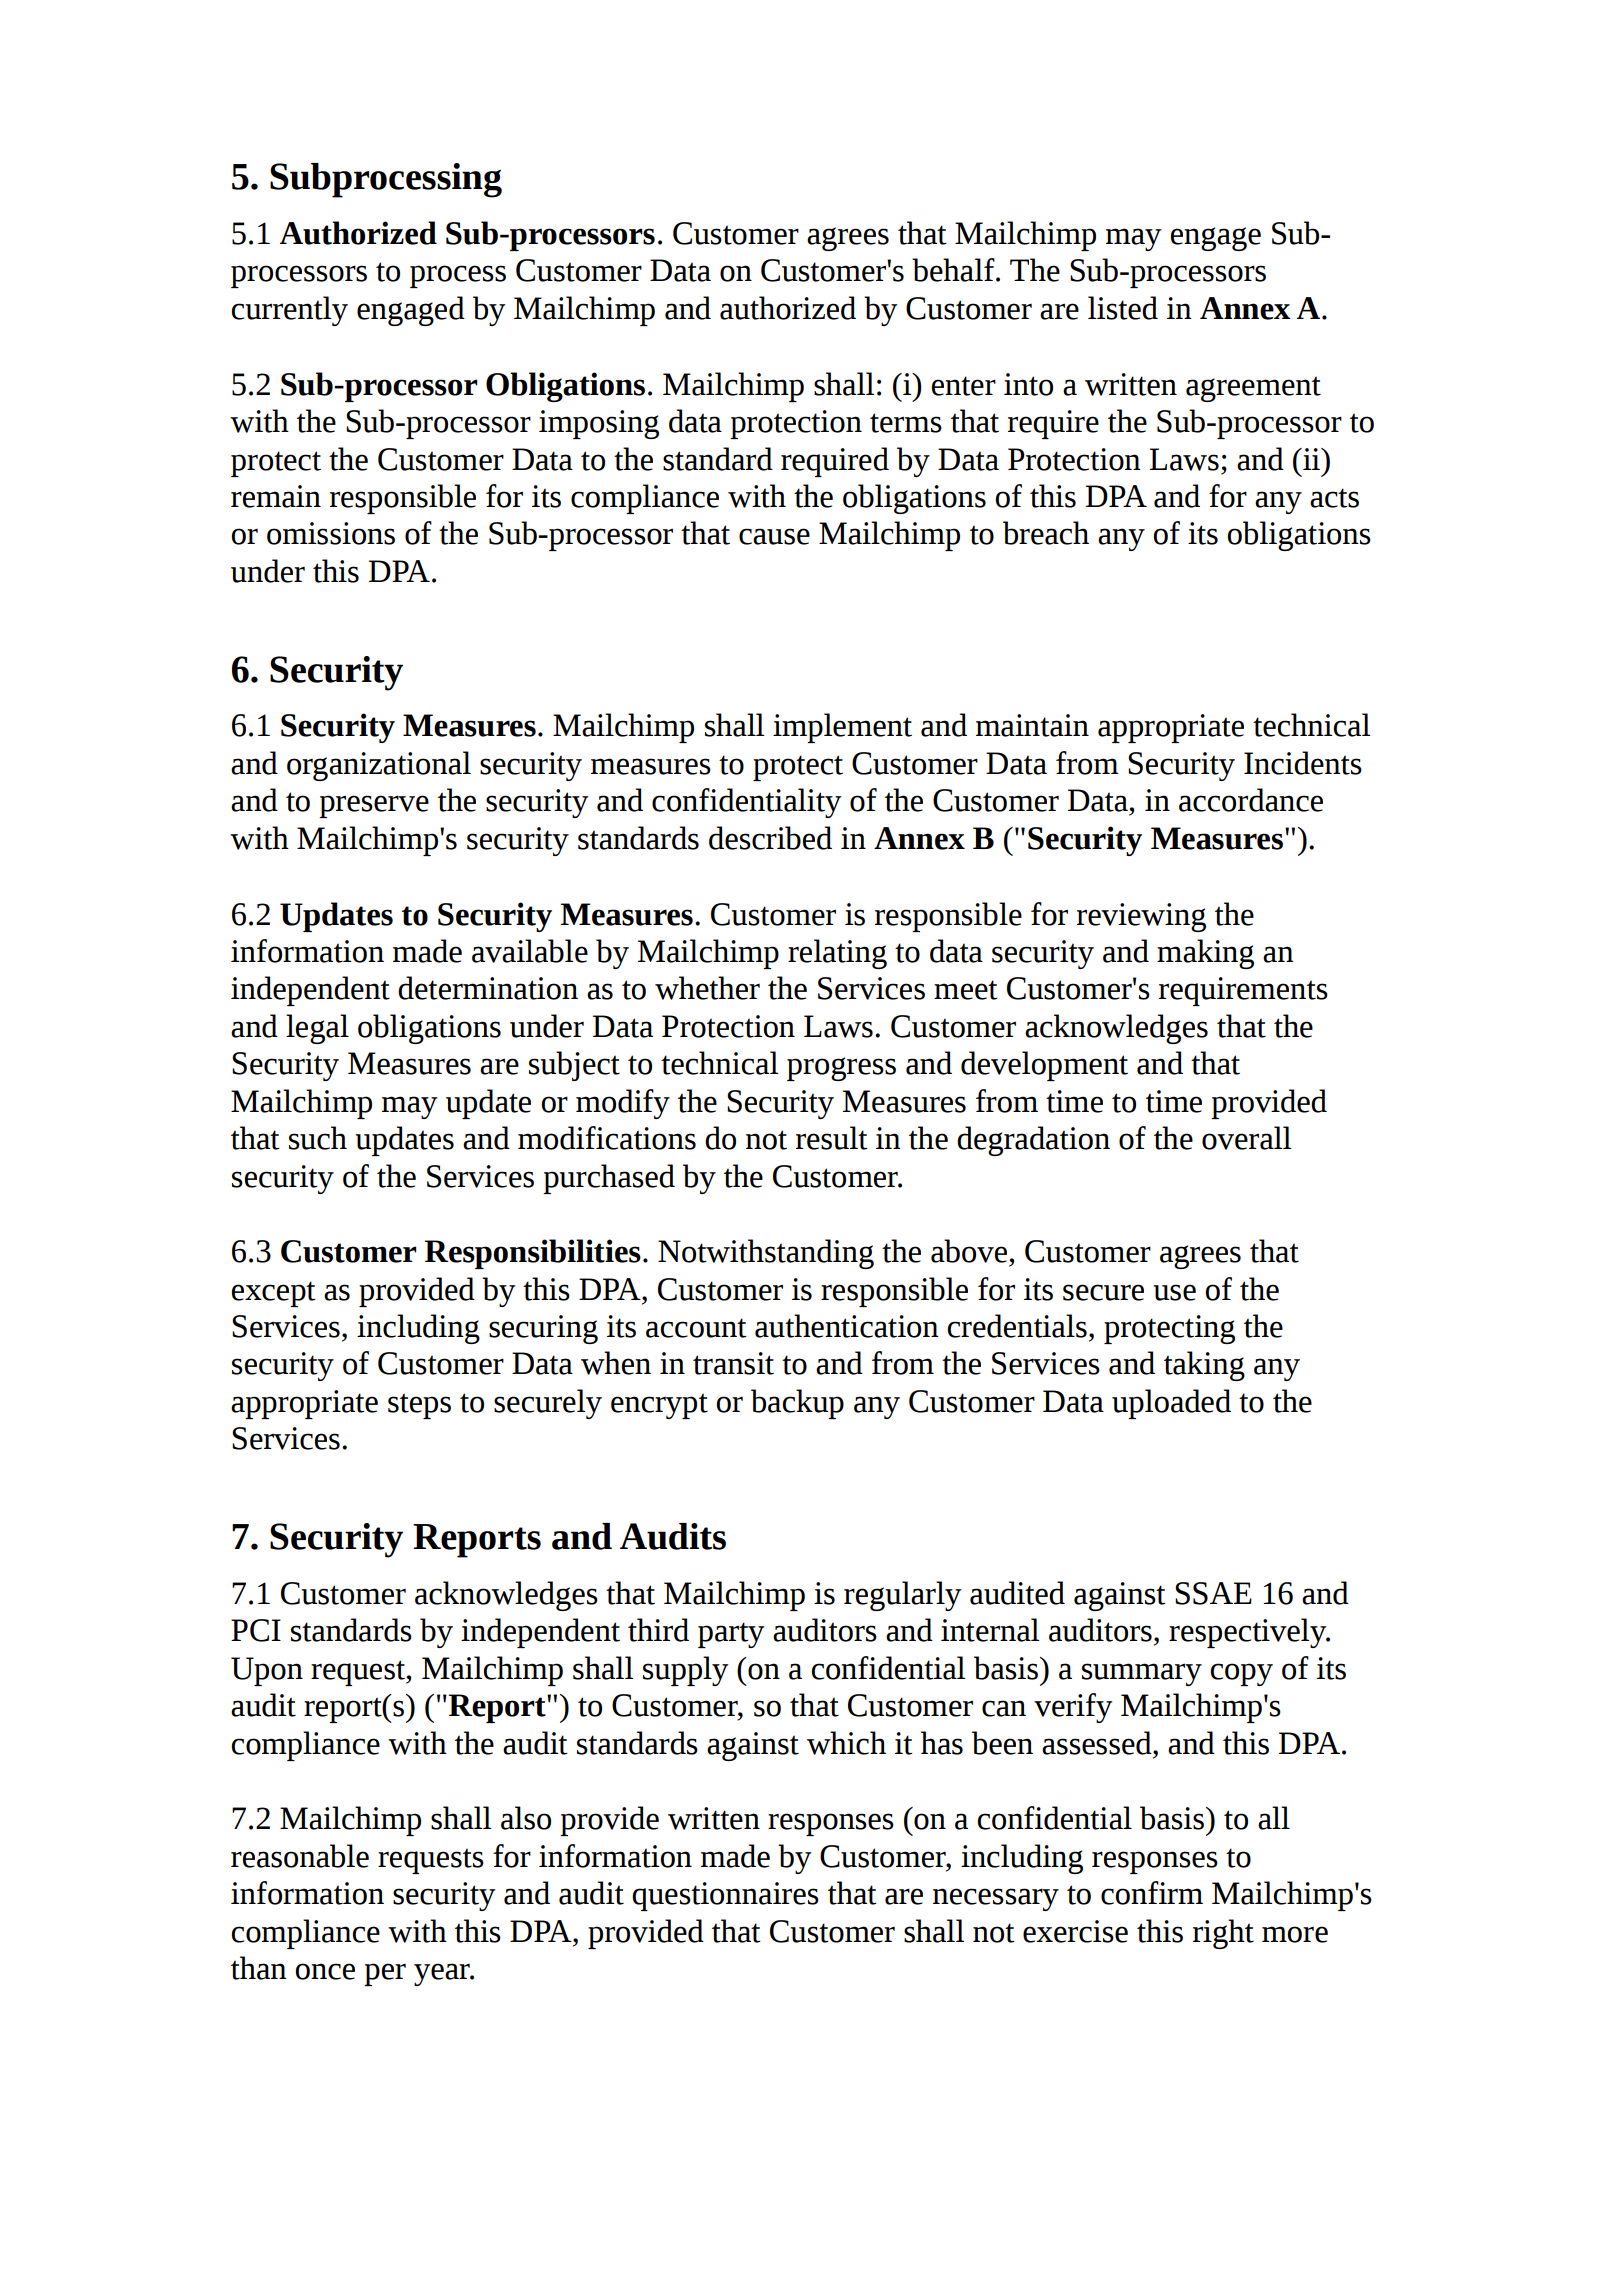 The height and width of the screenshot is (2283, 1613). What do you see at coordinates (419, 1406) in the screenshot?
I see `steps` at bounding box center [419, 1406].
